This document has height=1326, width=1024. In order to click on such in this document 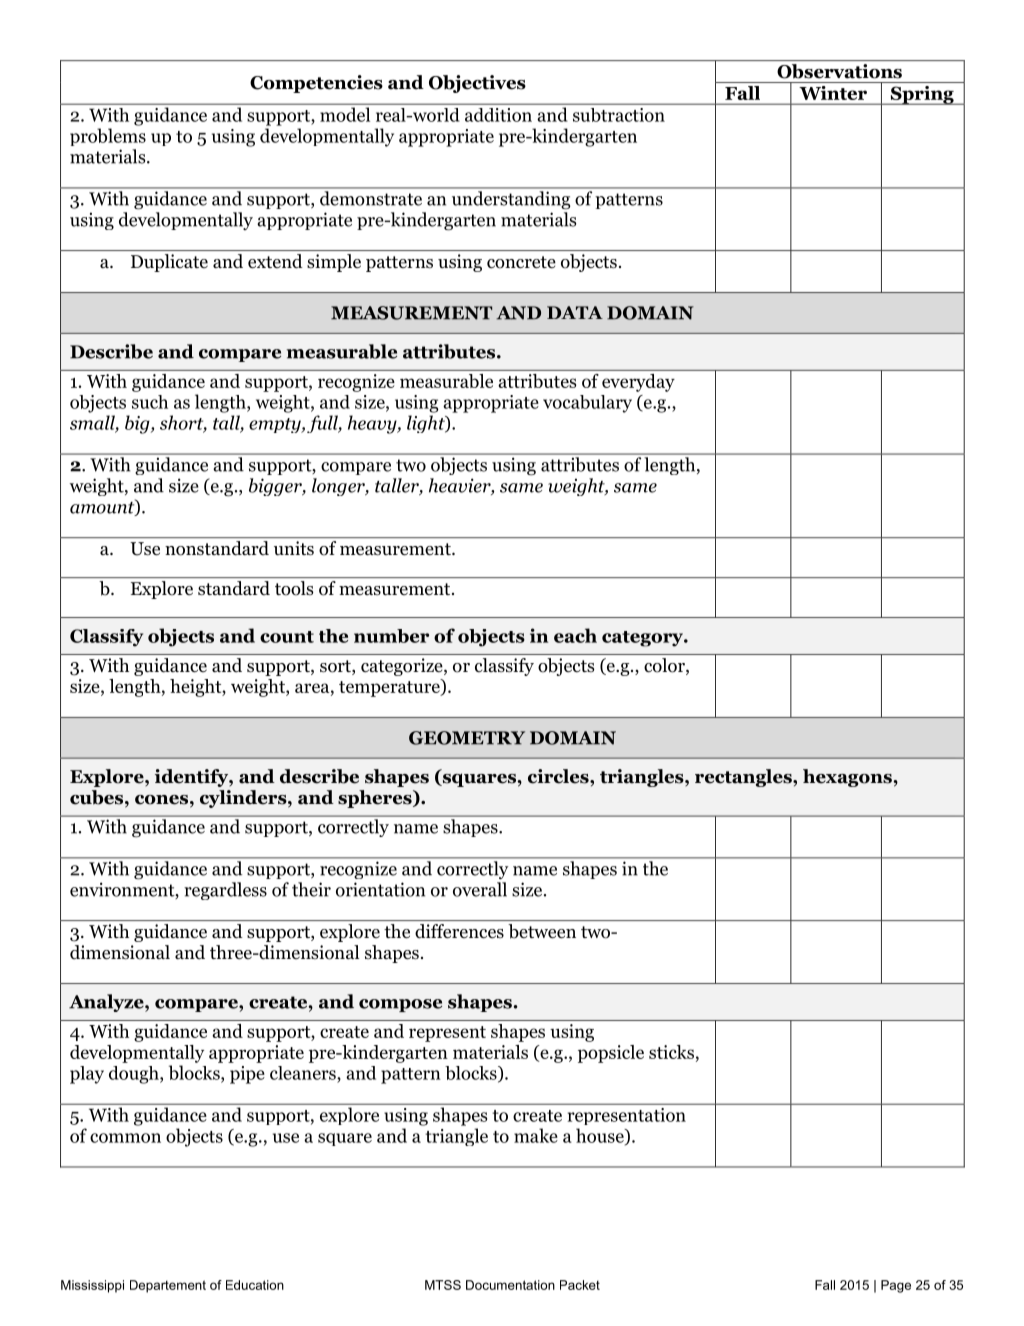, I will do `click(150, 402)`.
